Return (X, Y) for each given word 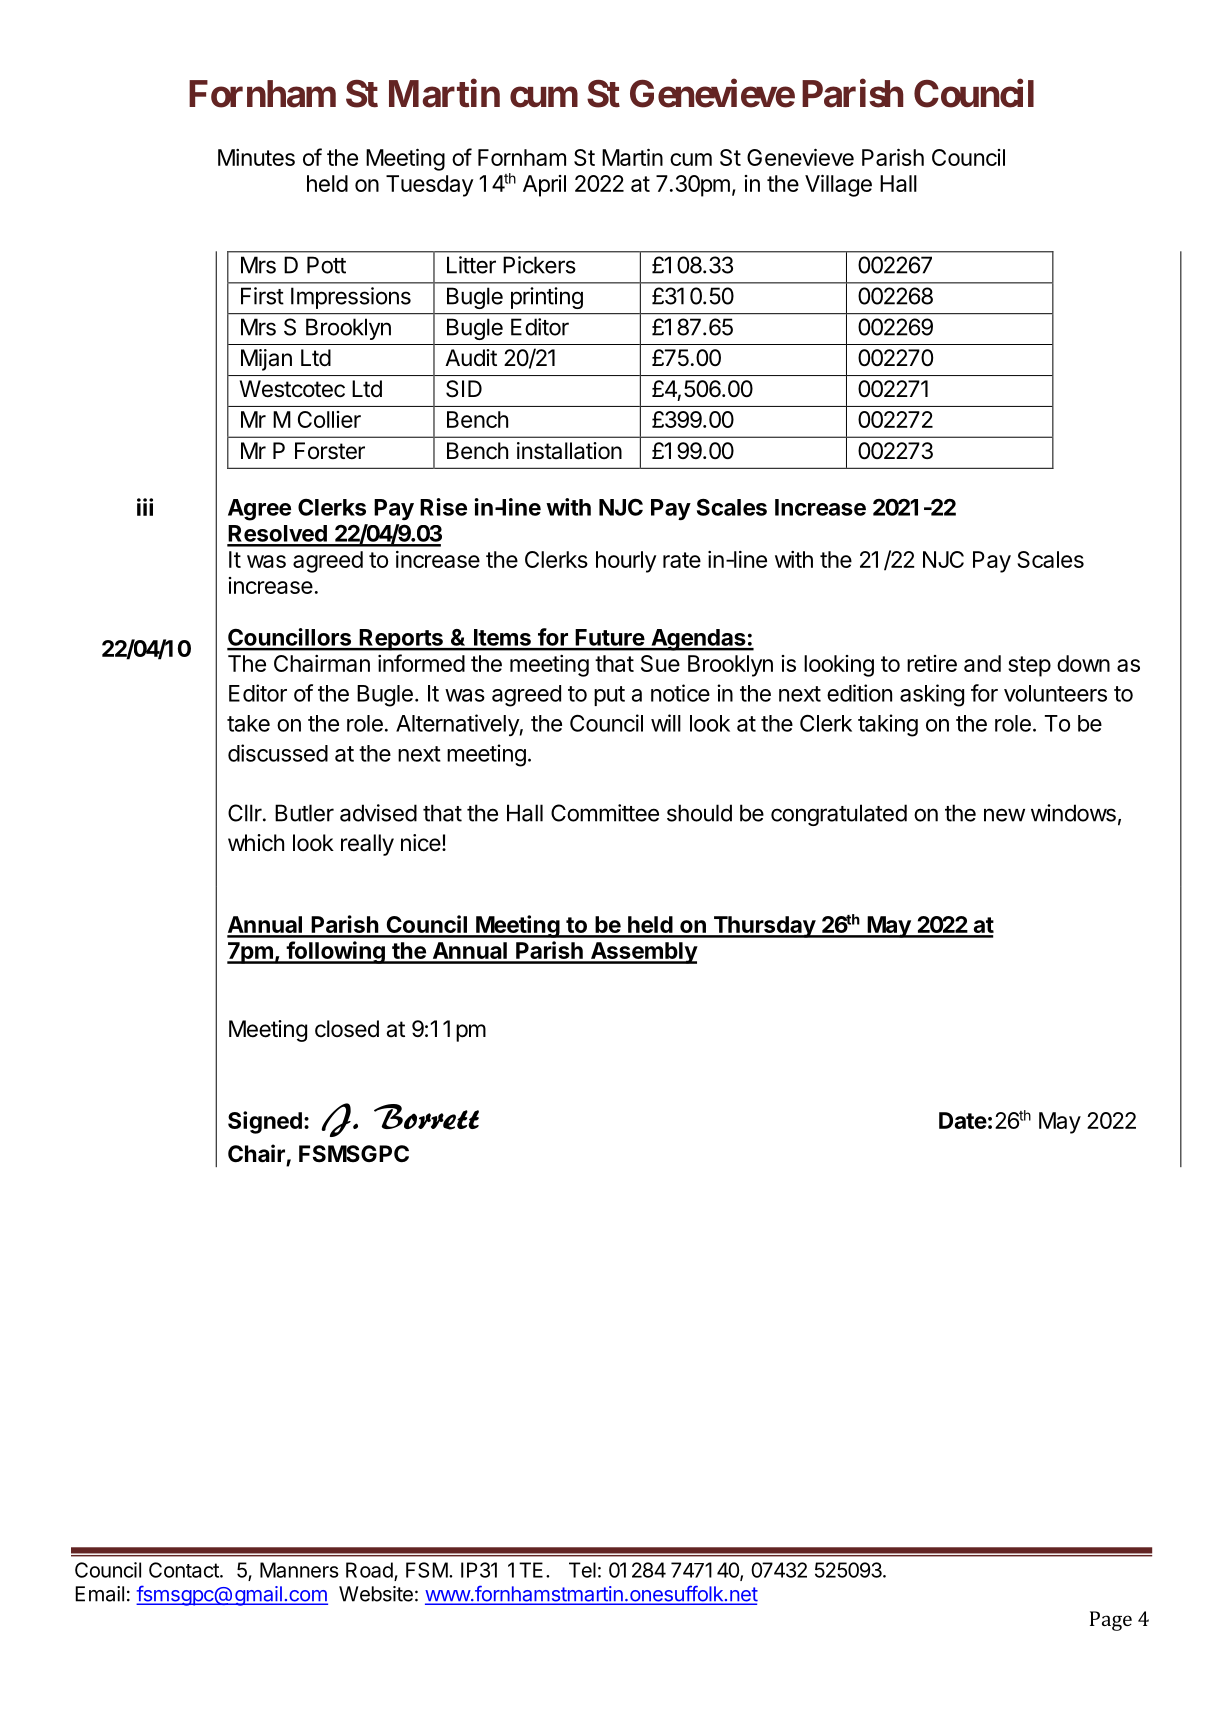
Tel (582, 1570)
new (1004, 815)
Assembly (643, 953)
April (544, 186)
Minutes (256, 157)
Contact (185, 1570)
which (256, 843)
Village (838, 185)
